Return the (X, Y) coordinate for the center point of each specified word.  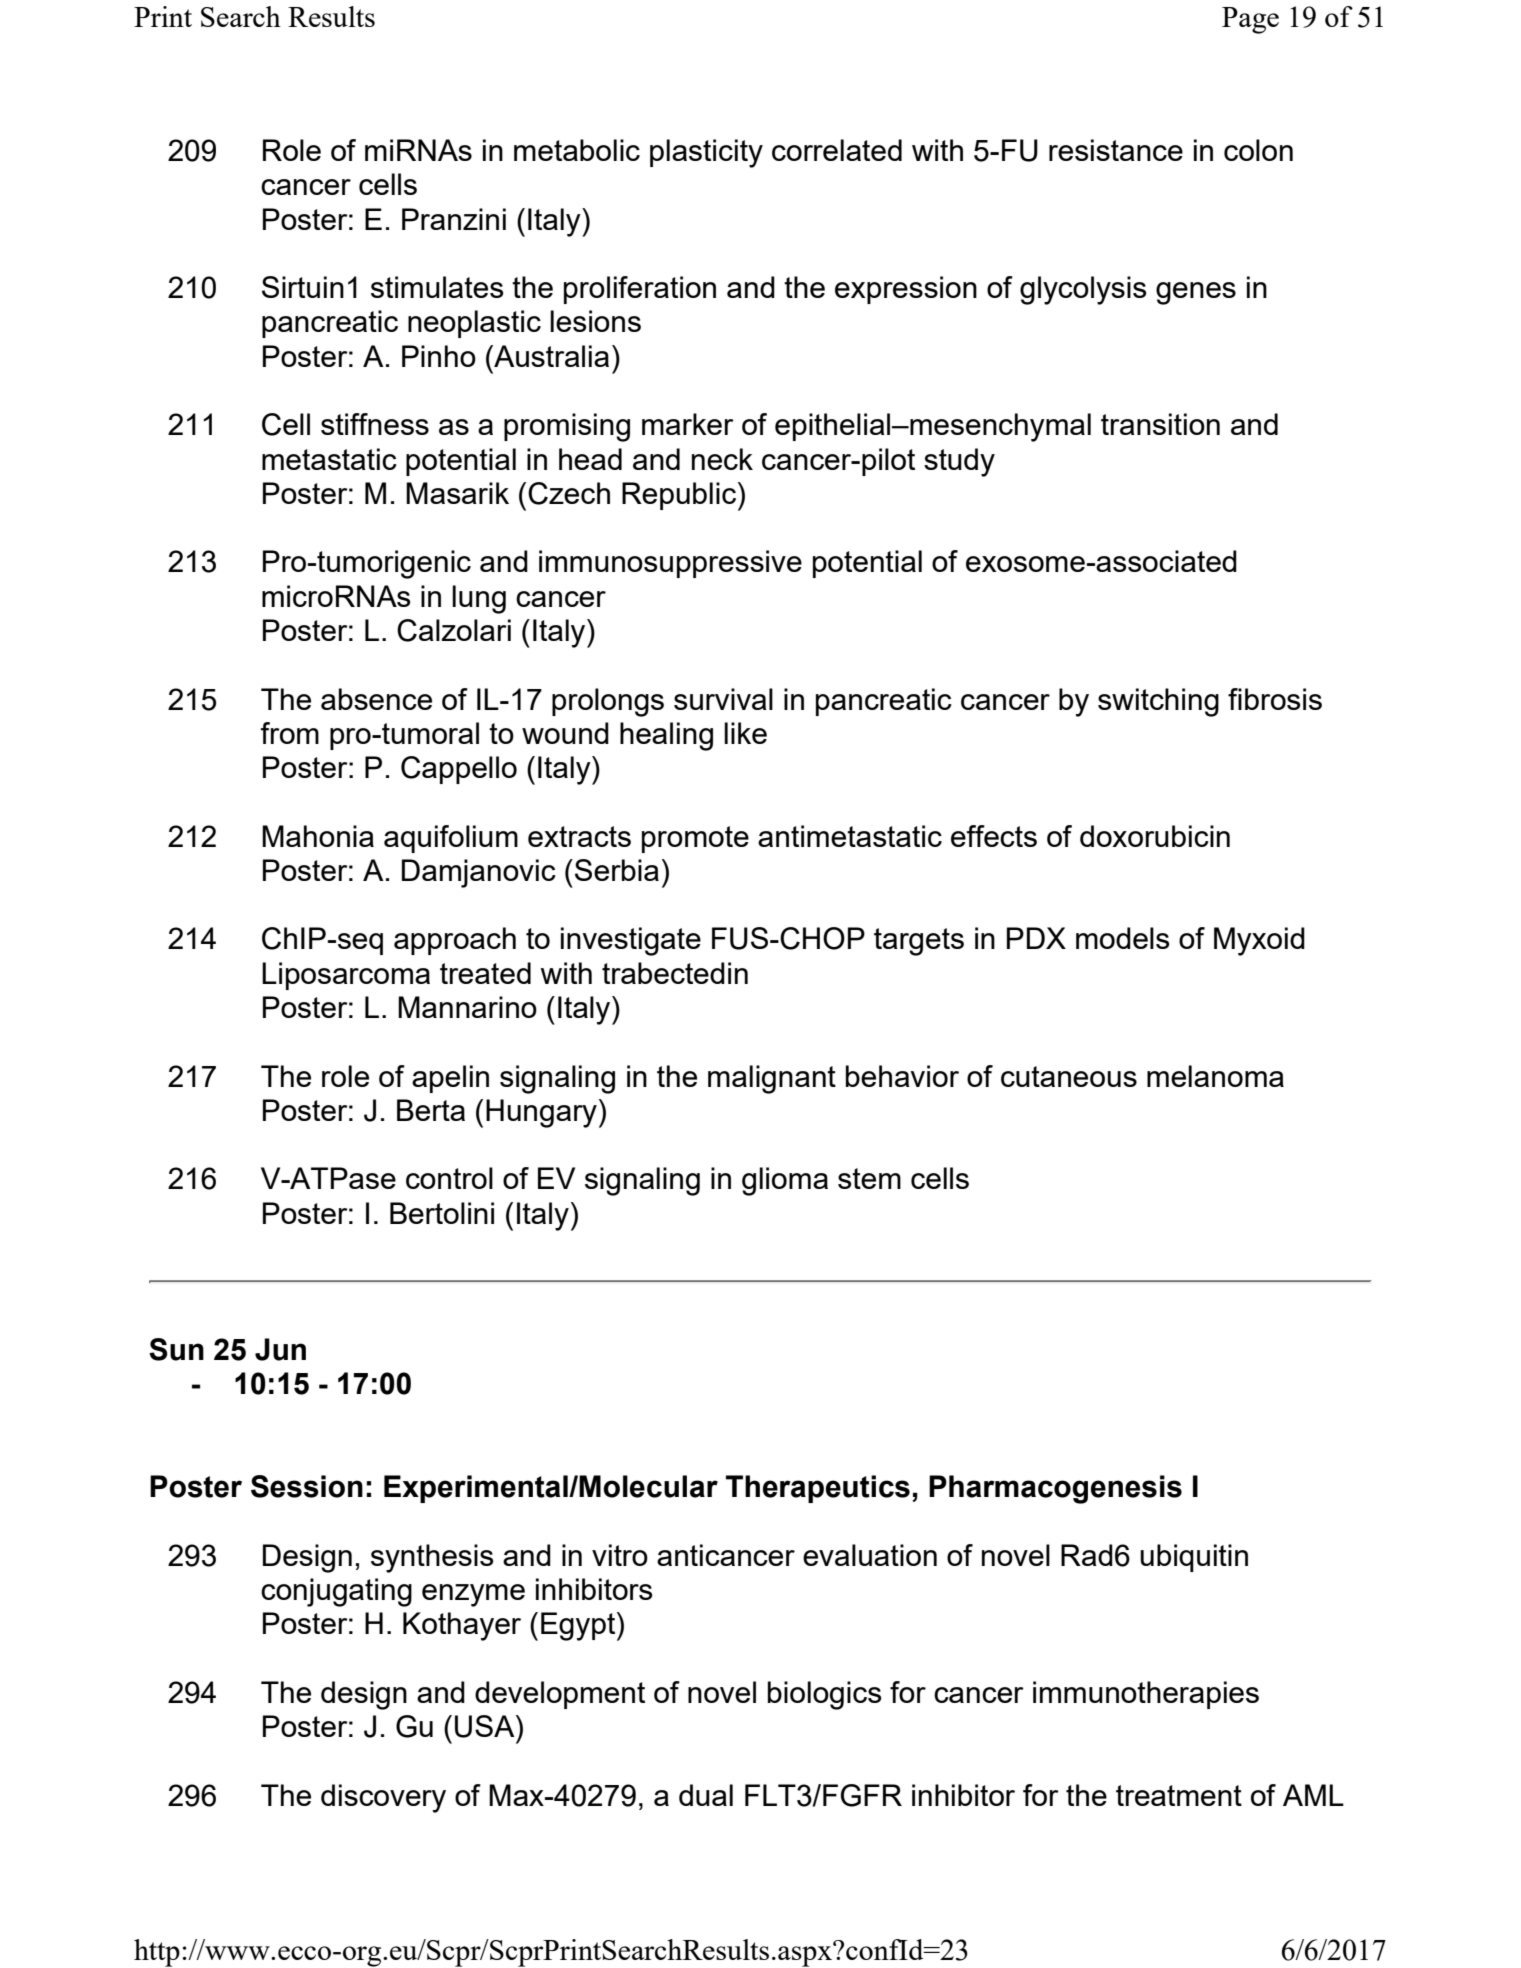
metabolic (577, 150)
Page (1250, 20)
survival (723, 699)
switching (1158, 702)
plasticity (706, 153)
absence (376, 699)
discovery (383, 1798)
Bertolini (442, 1213)
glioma (785, 1181)
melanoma (1215, 1076)
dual (706, 1795)
